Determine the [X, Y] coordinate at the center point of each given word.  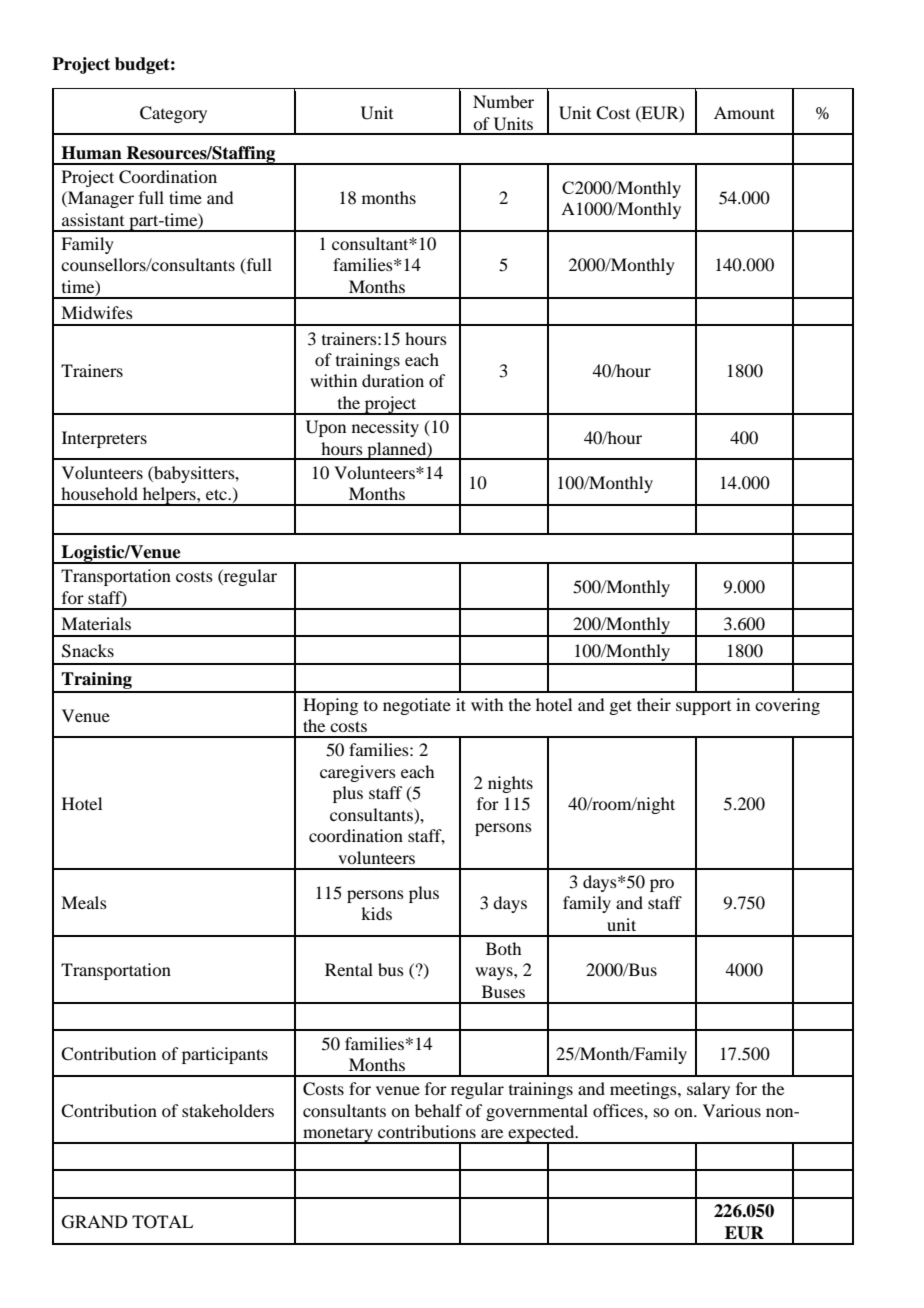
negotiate [417, 706]
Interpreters [104, 439]
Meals [84, 902]
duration [393, 380]
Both [503, 948]
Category [173, 114]
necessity [385, 428]
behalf [438, 1110]
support [703, 708]
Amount [744, 112]
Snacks [88, 651]
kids [376, 913]
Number [503, 101]
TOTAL [162, 1222]
